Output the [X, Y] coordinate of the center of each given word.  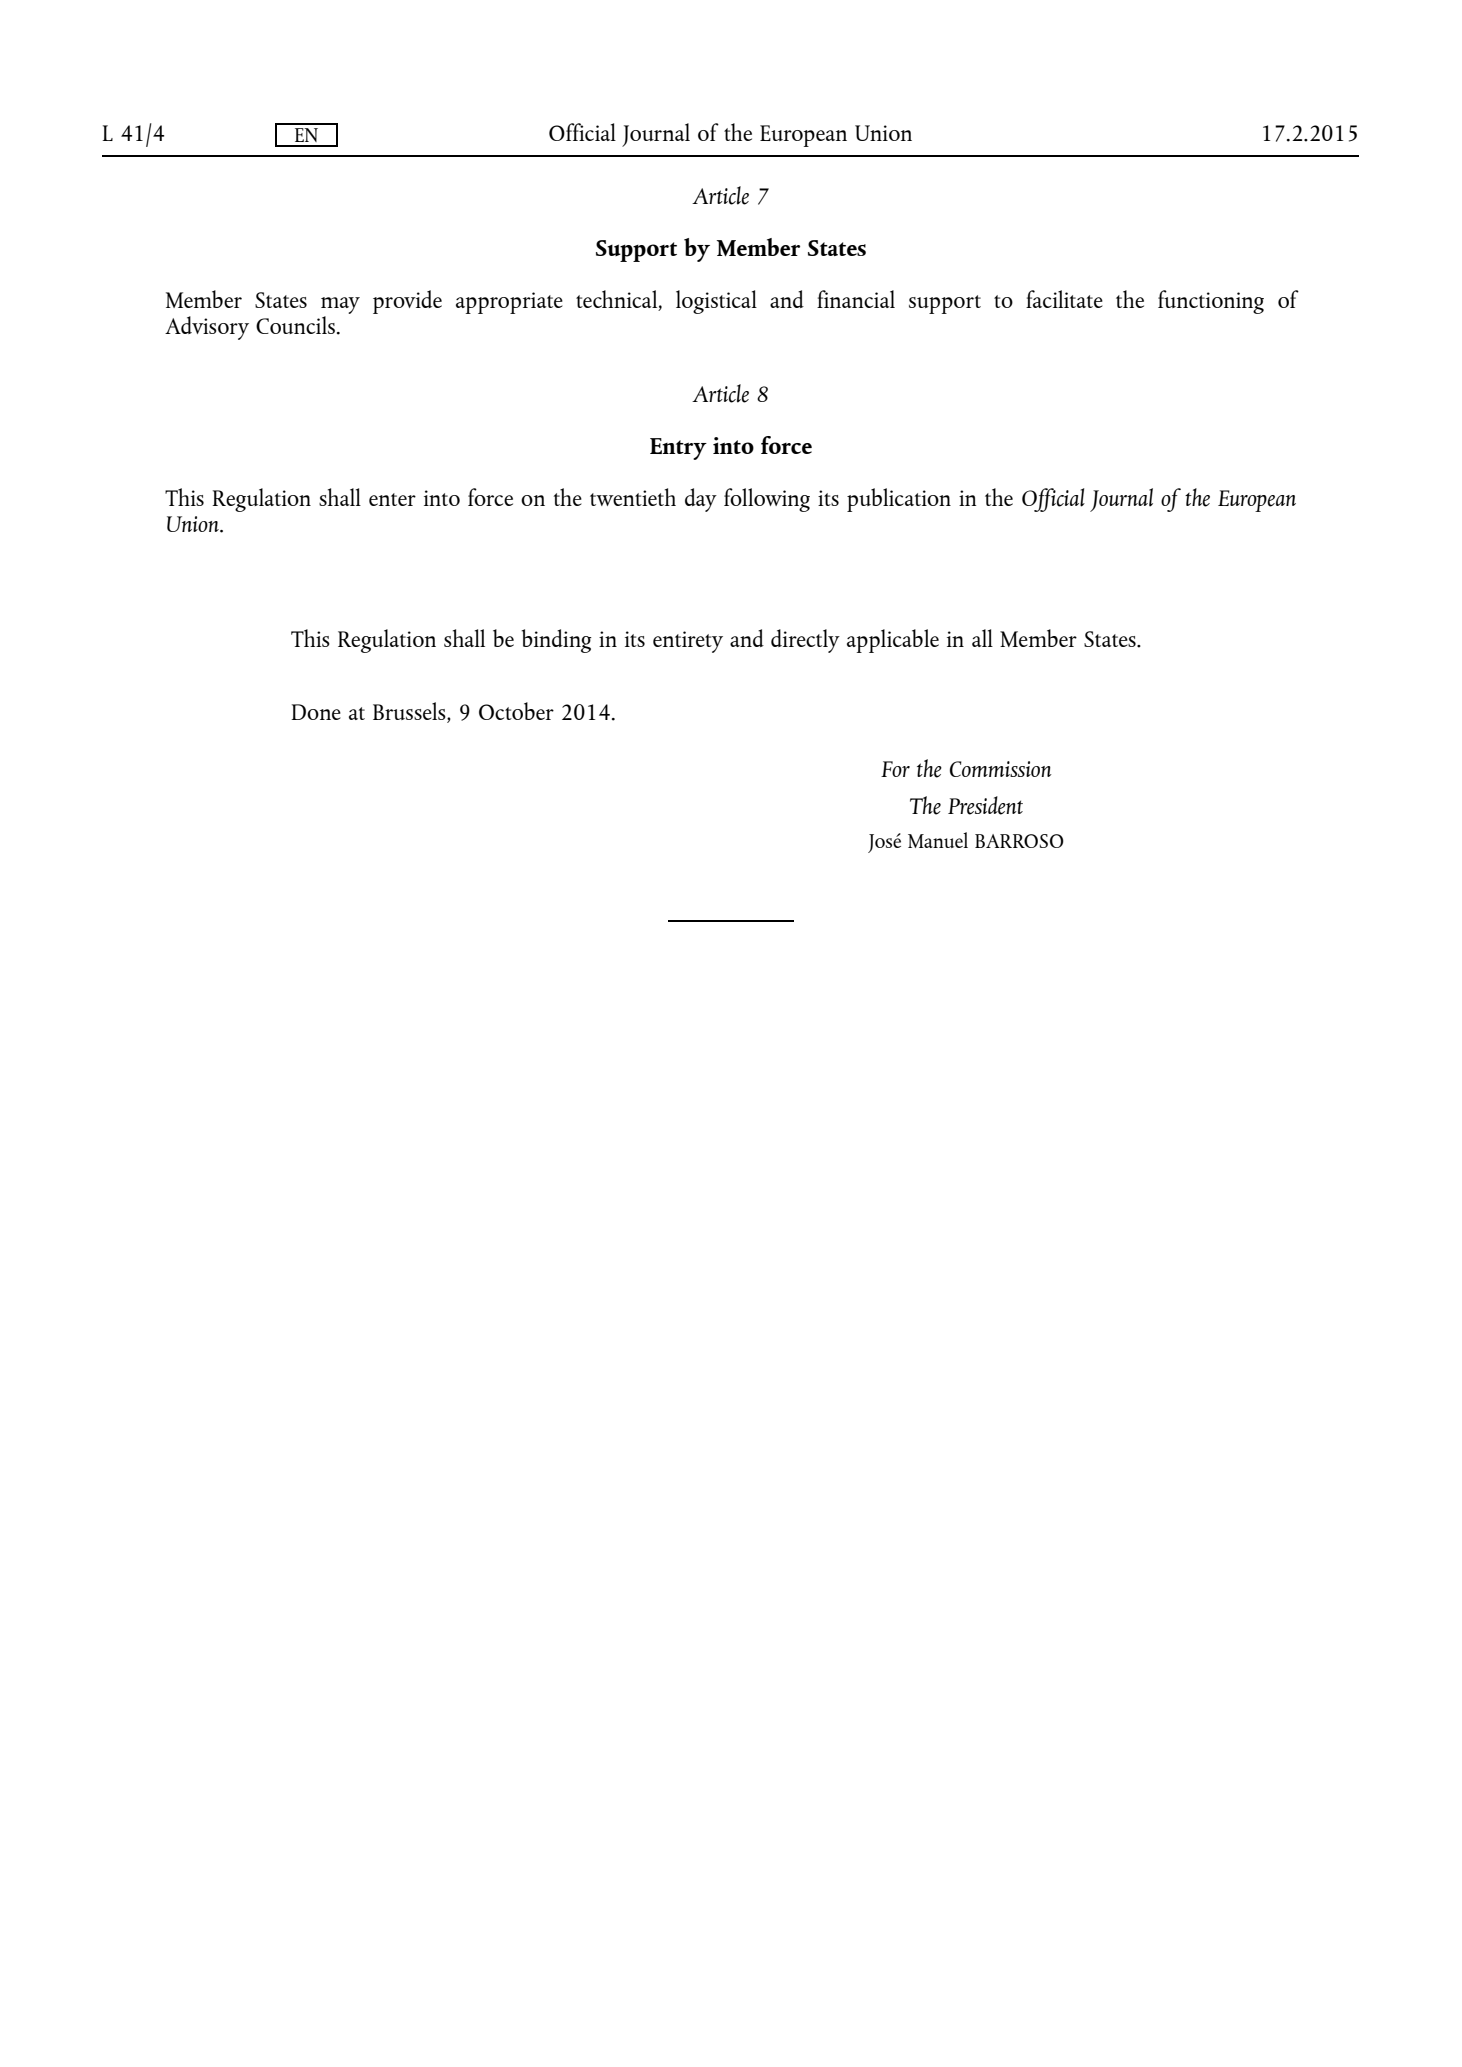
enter [392, 499]
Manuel [938, 840]
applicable [893, 641]
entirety [688, 642]
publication [899, 500]
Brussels [410, 712]
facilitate [1064, 299]
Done [316, 712]
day [701, 500]
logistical [716, 302]
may [340, 307]
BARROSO [1019, 841]
